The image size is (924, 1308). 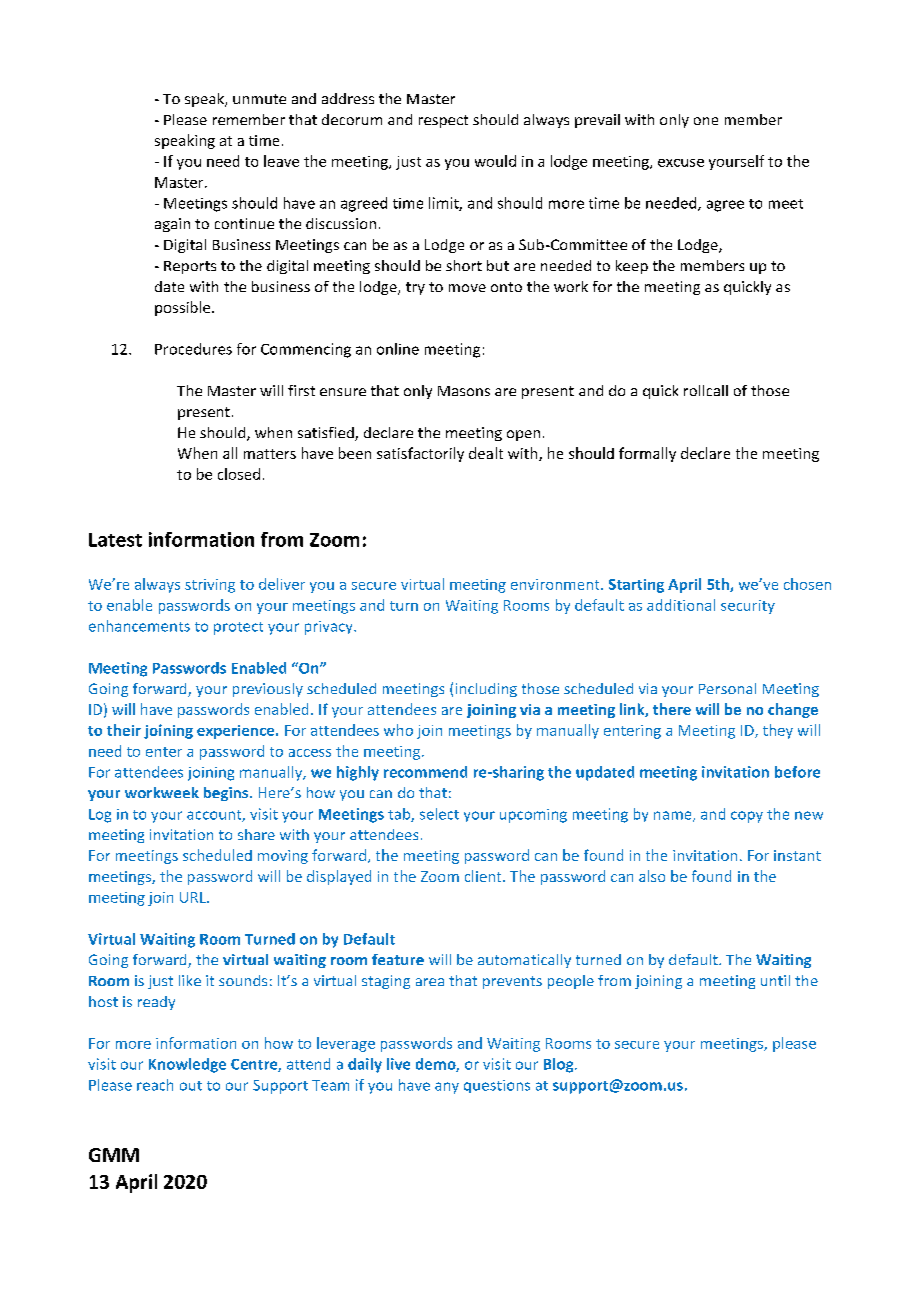 I want to click on closed, so click(x=239, y=474).
